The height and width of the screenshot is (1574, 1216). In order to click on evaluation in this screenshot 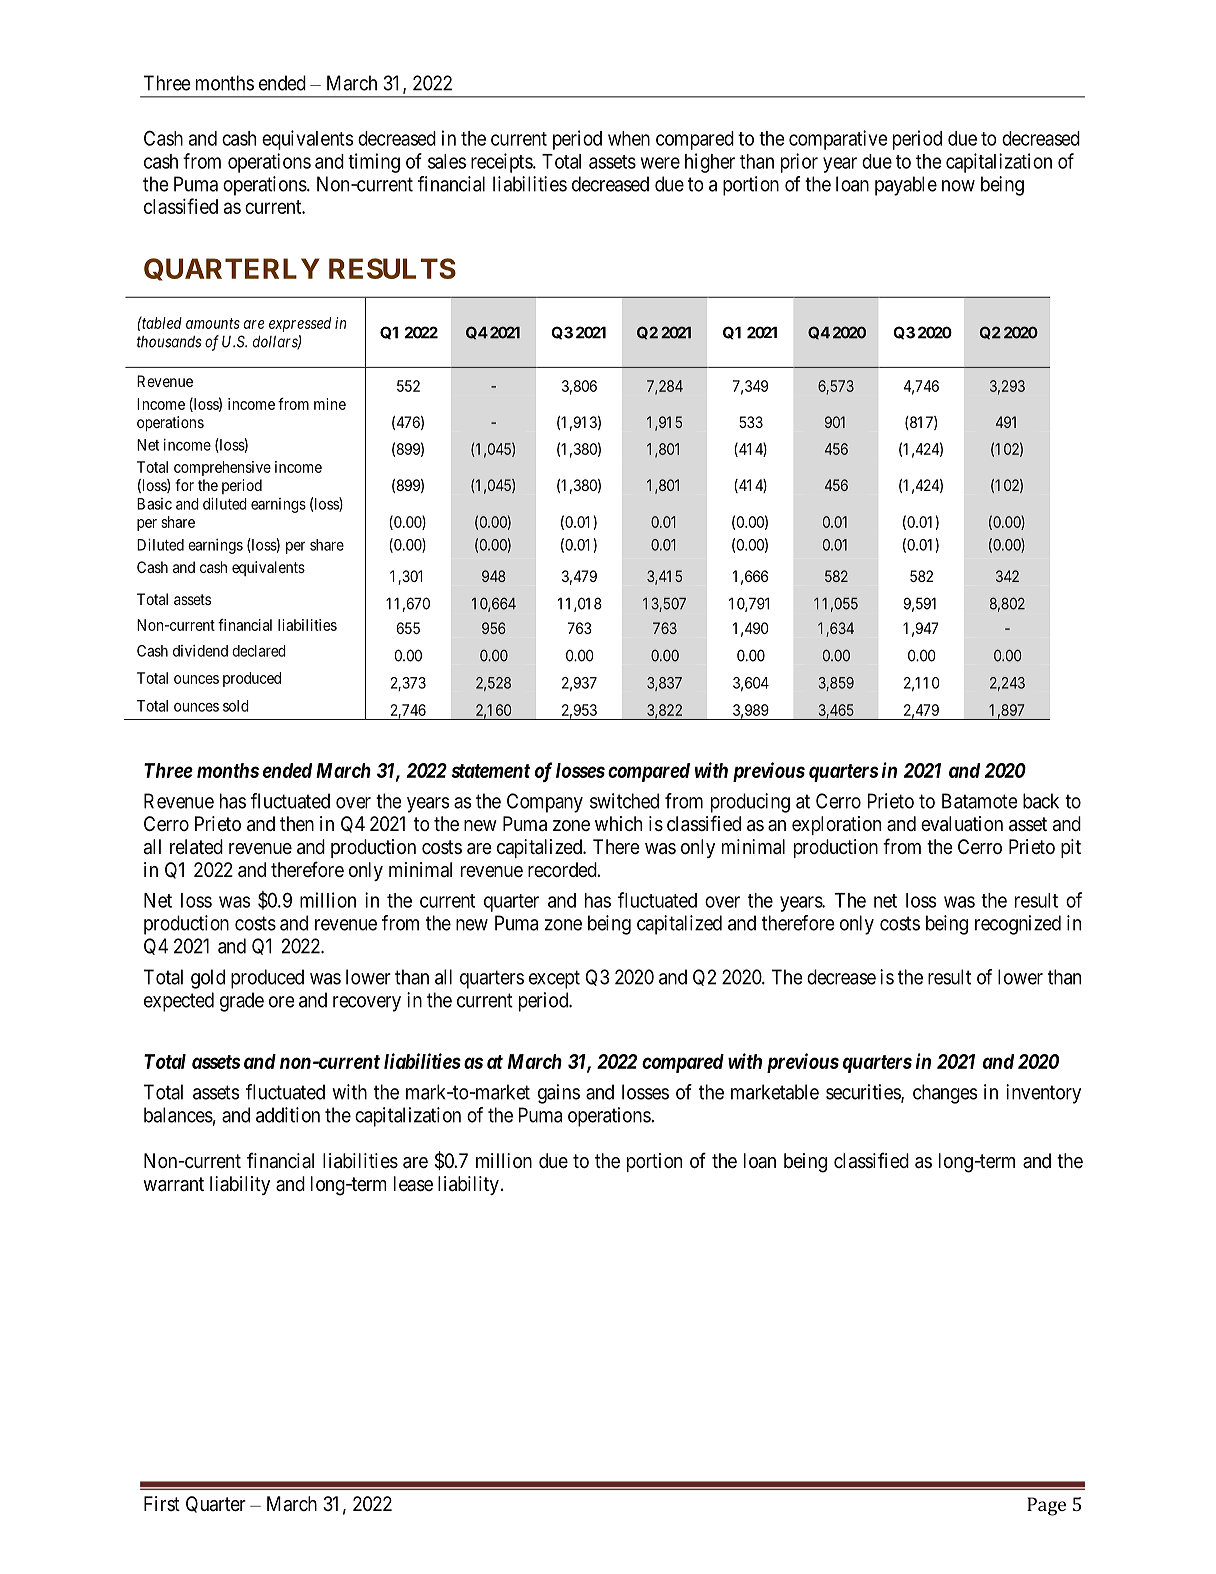, I will do `click(962, 824)`.
